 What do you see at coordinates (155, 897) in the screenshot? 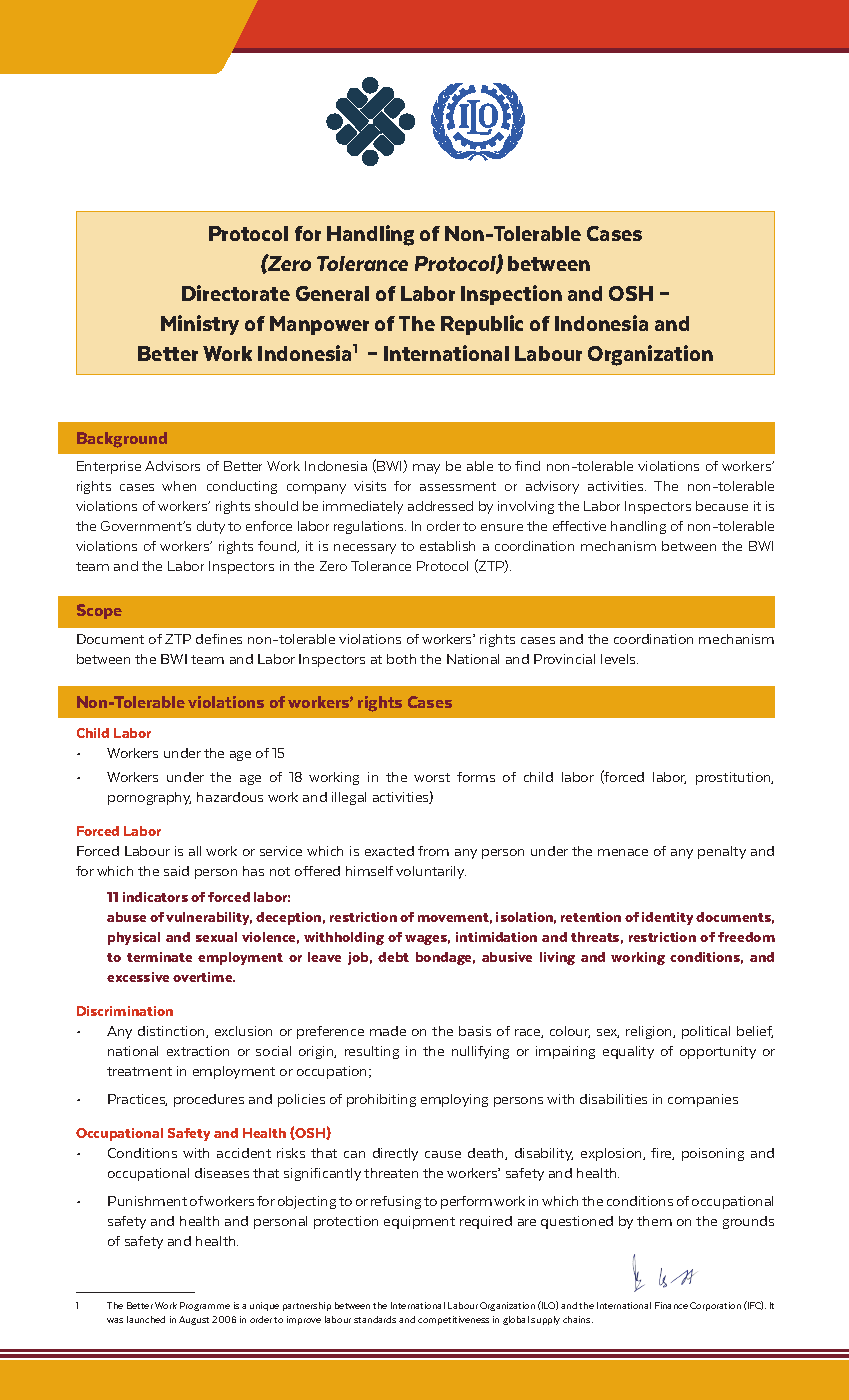
I see `indicators` at bounding box center [155, 897].
